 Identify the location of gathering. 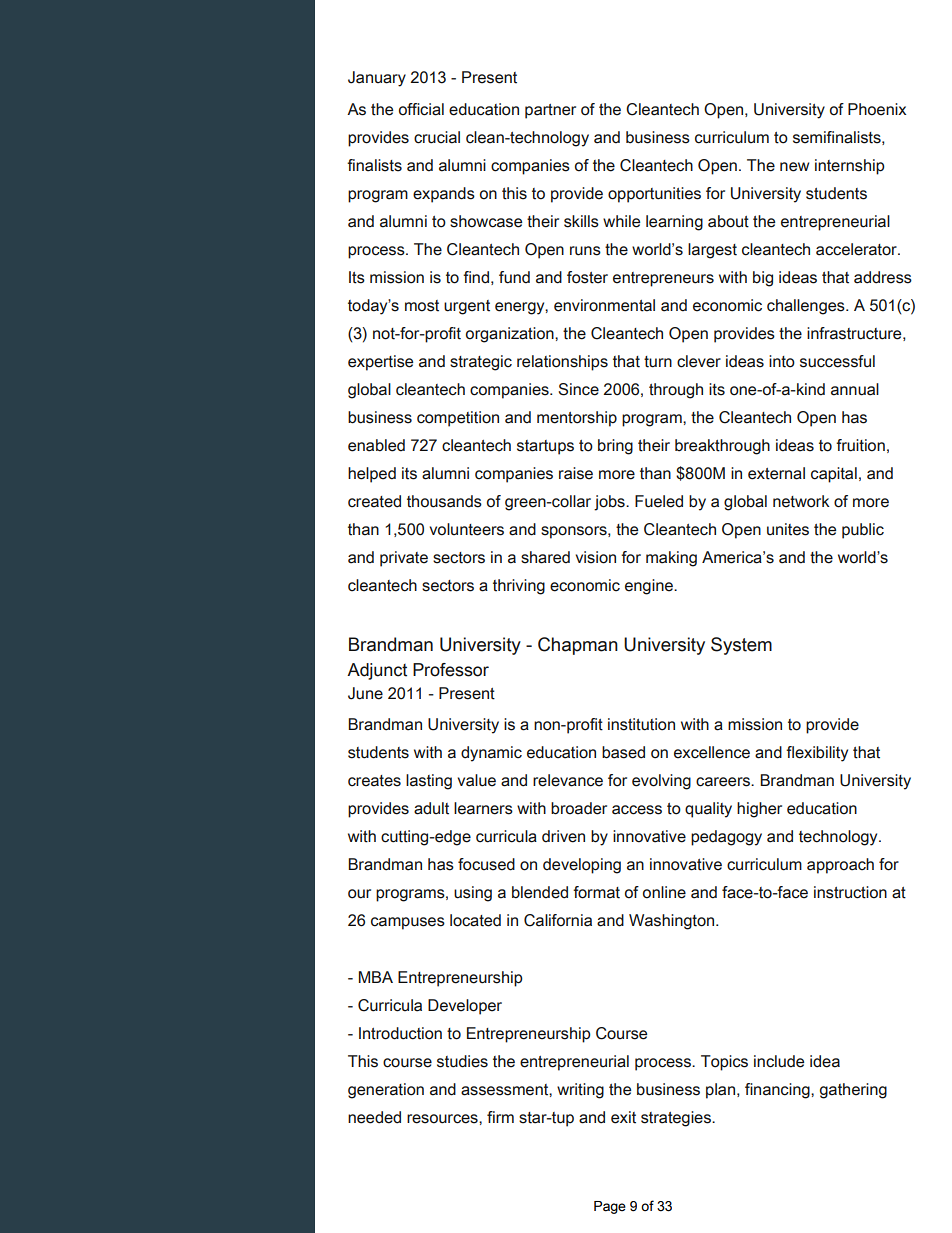
(853, 1091).
